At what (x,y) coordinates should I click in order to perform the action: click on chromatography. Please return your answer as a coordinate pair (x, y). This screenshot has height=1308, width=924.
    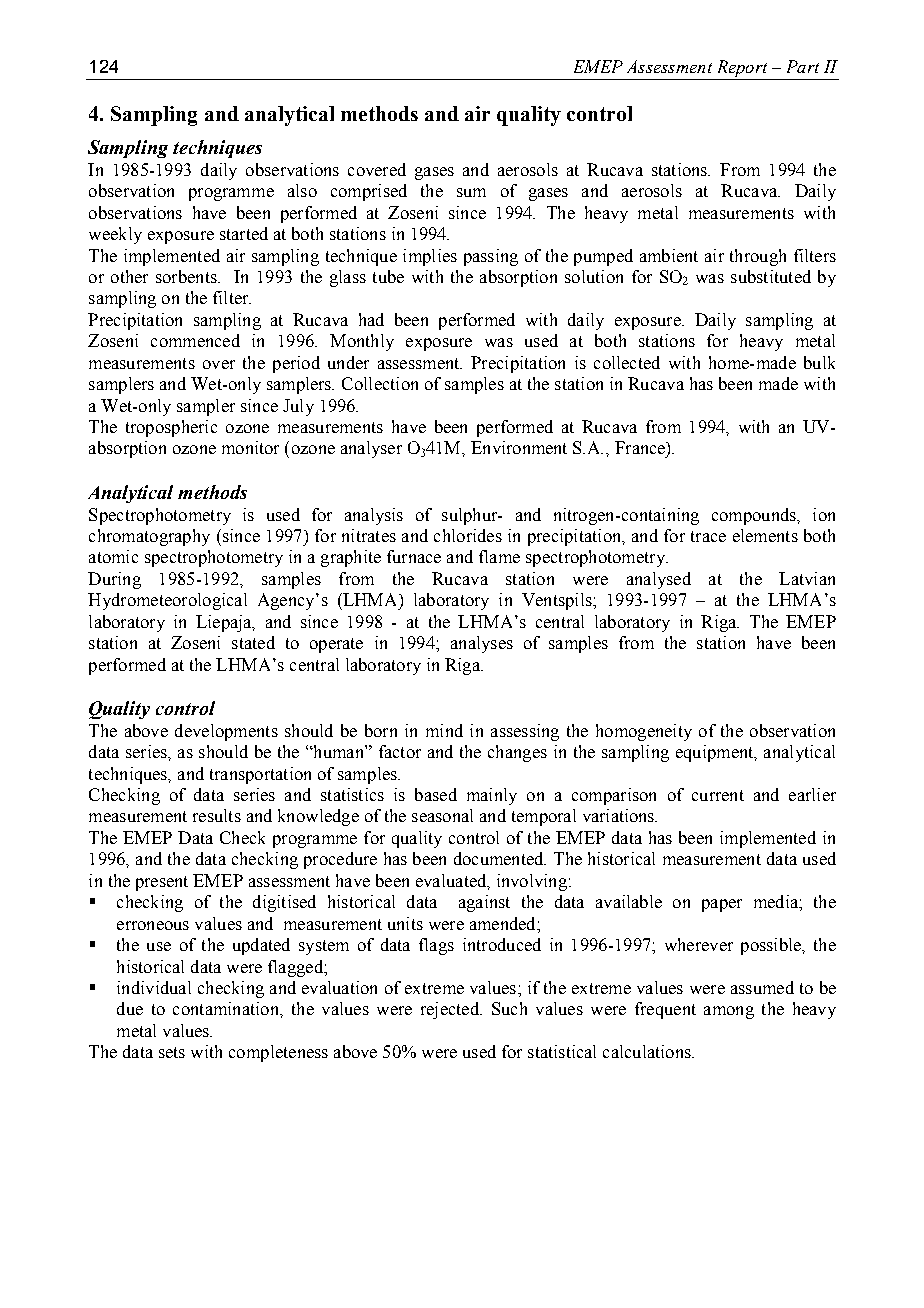
    Looking at the image, I should click on (149, 537).
